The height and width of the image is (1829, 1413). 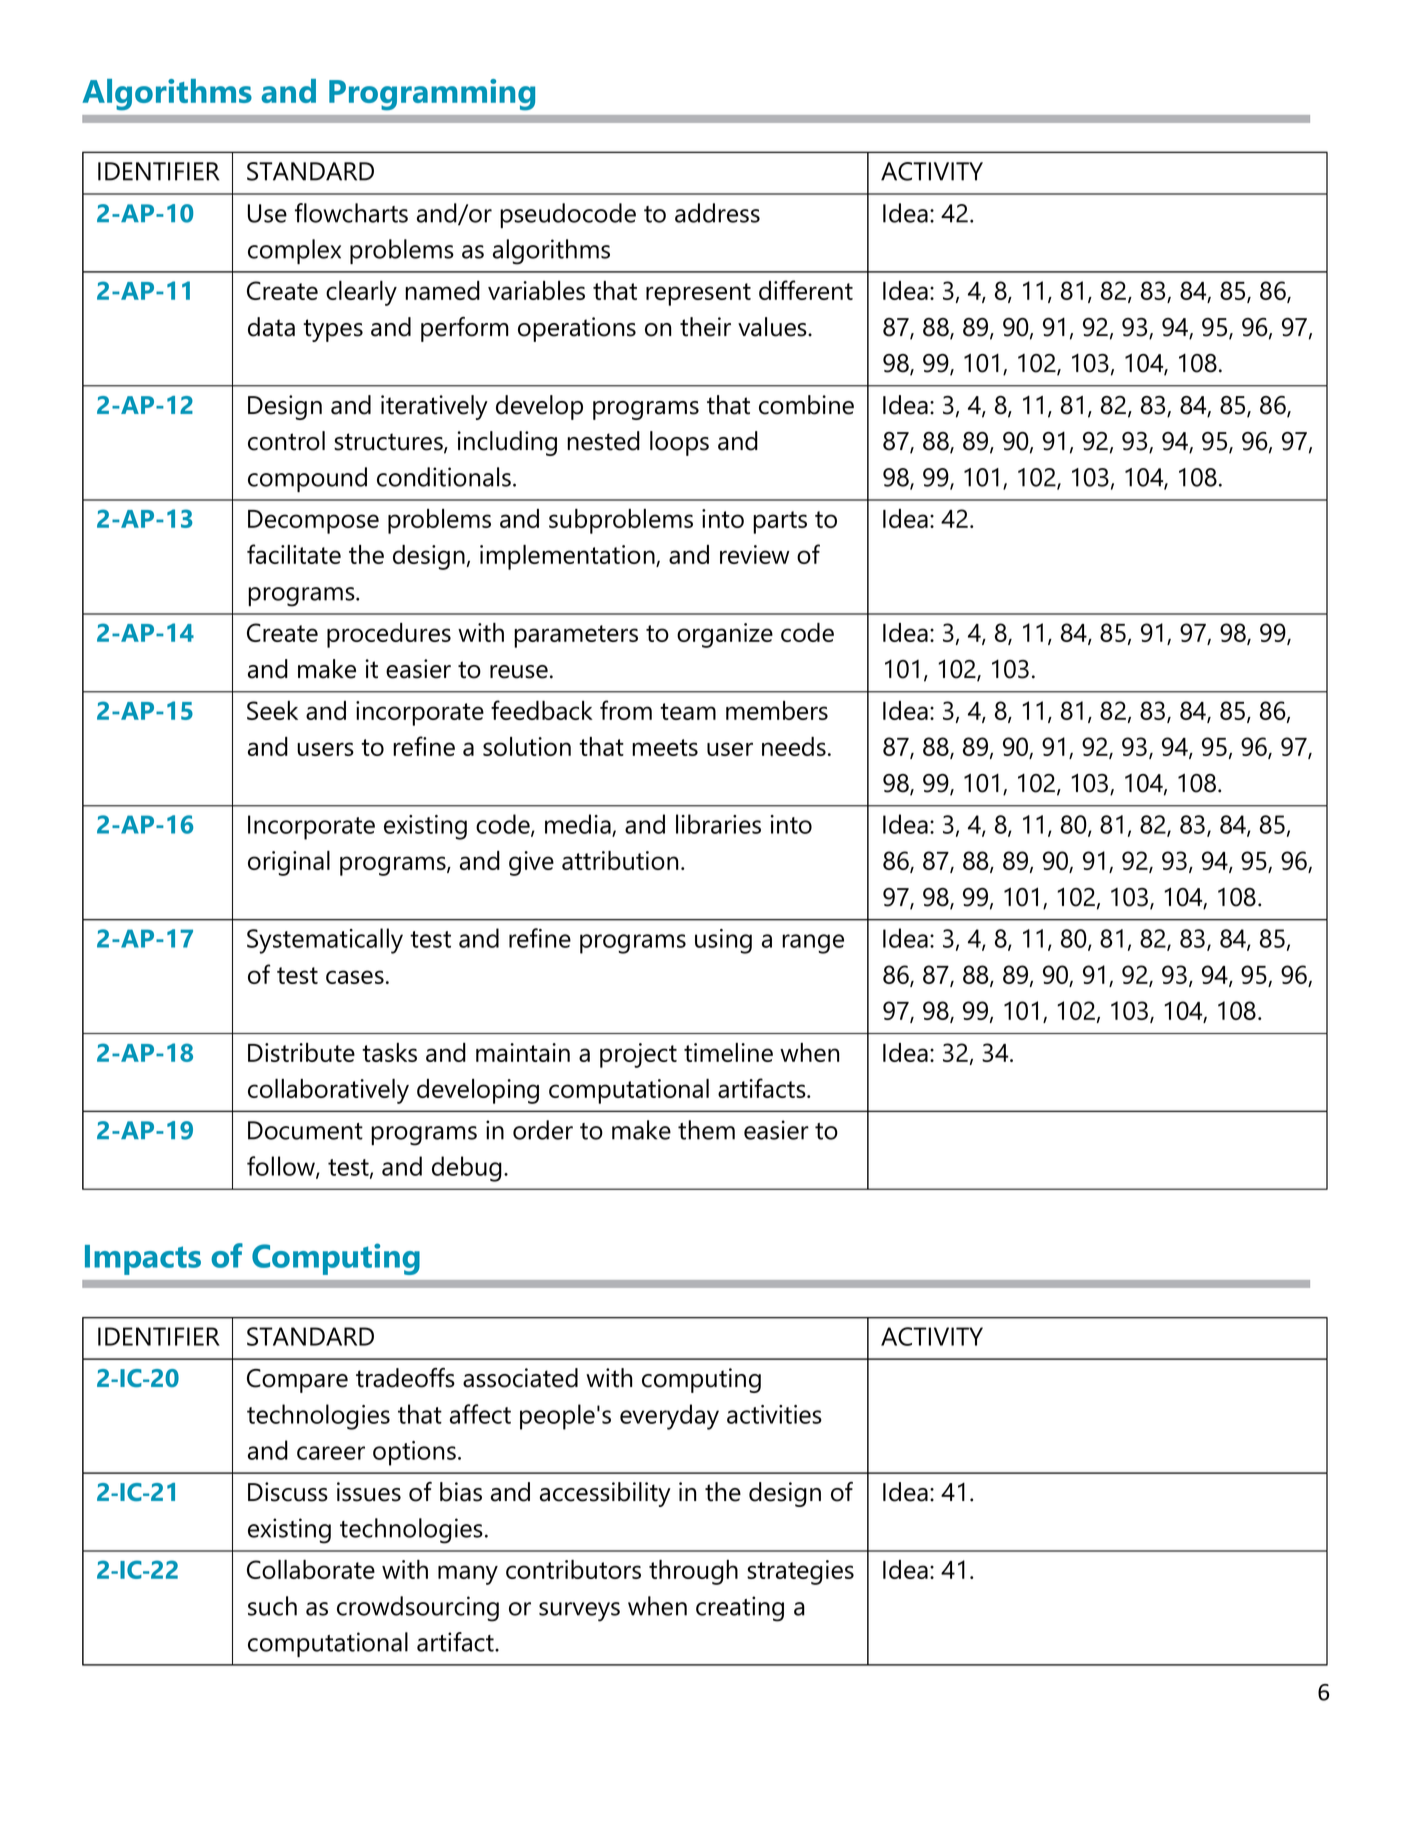 What do you see at coordinates (531, 863) in the image?
I see `give` at bounding box center [531, 863].
